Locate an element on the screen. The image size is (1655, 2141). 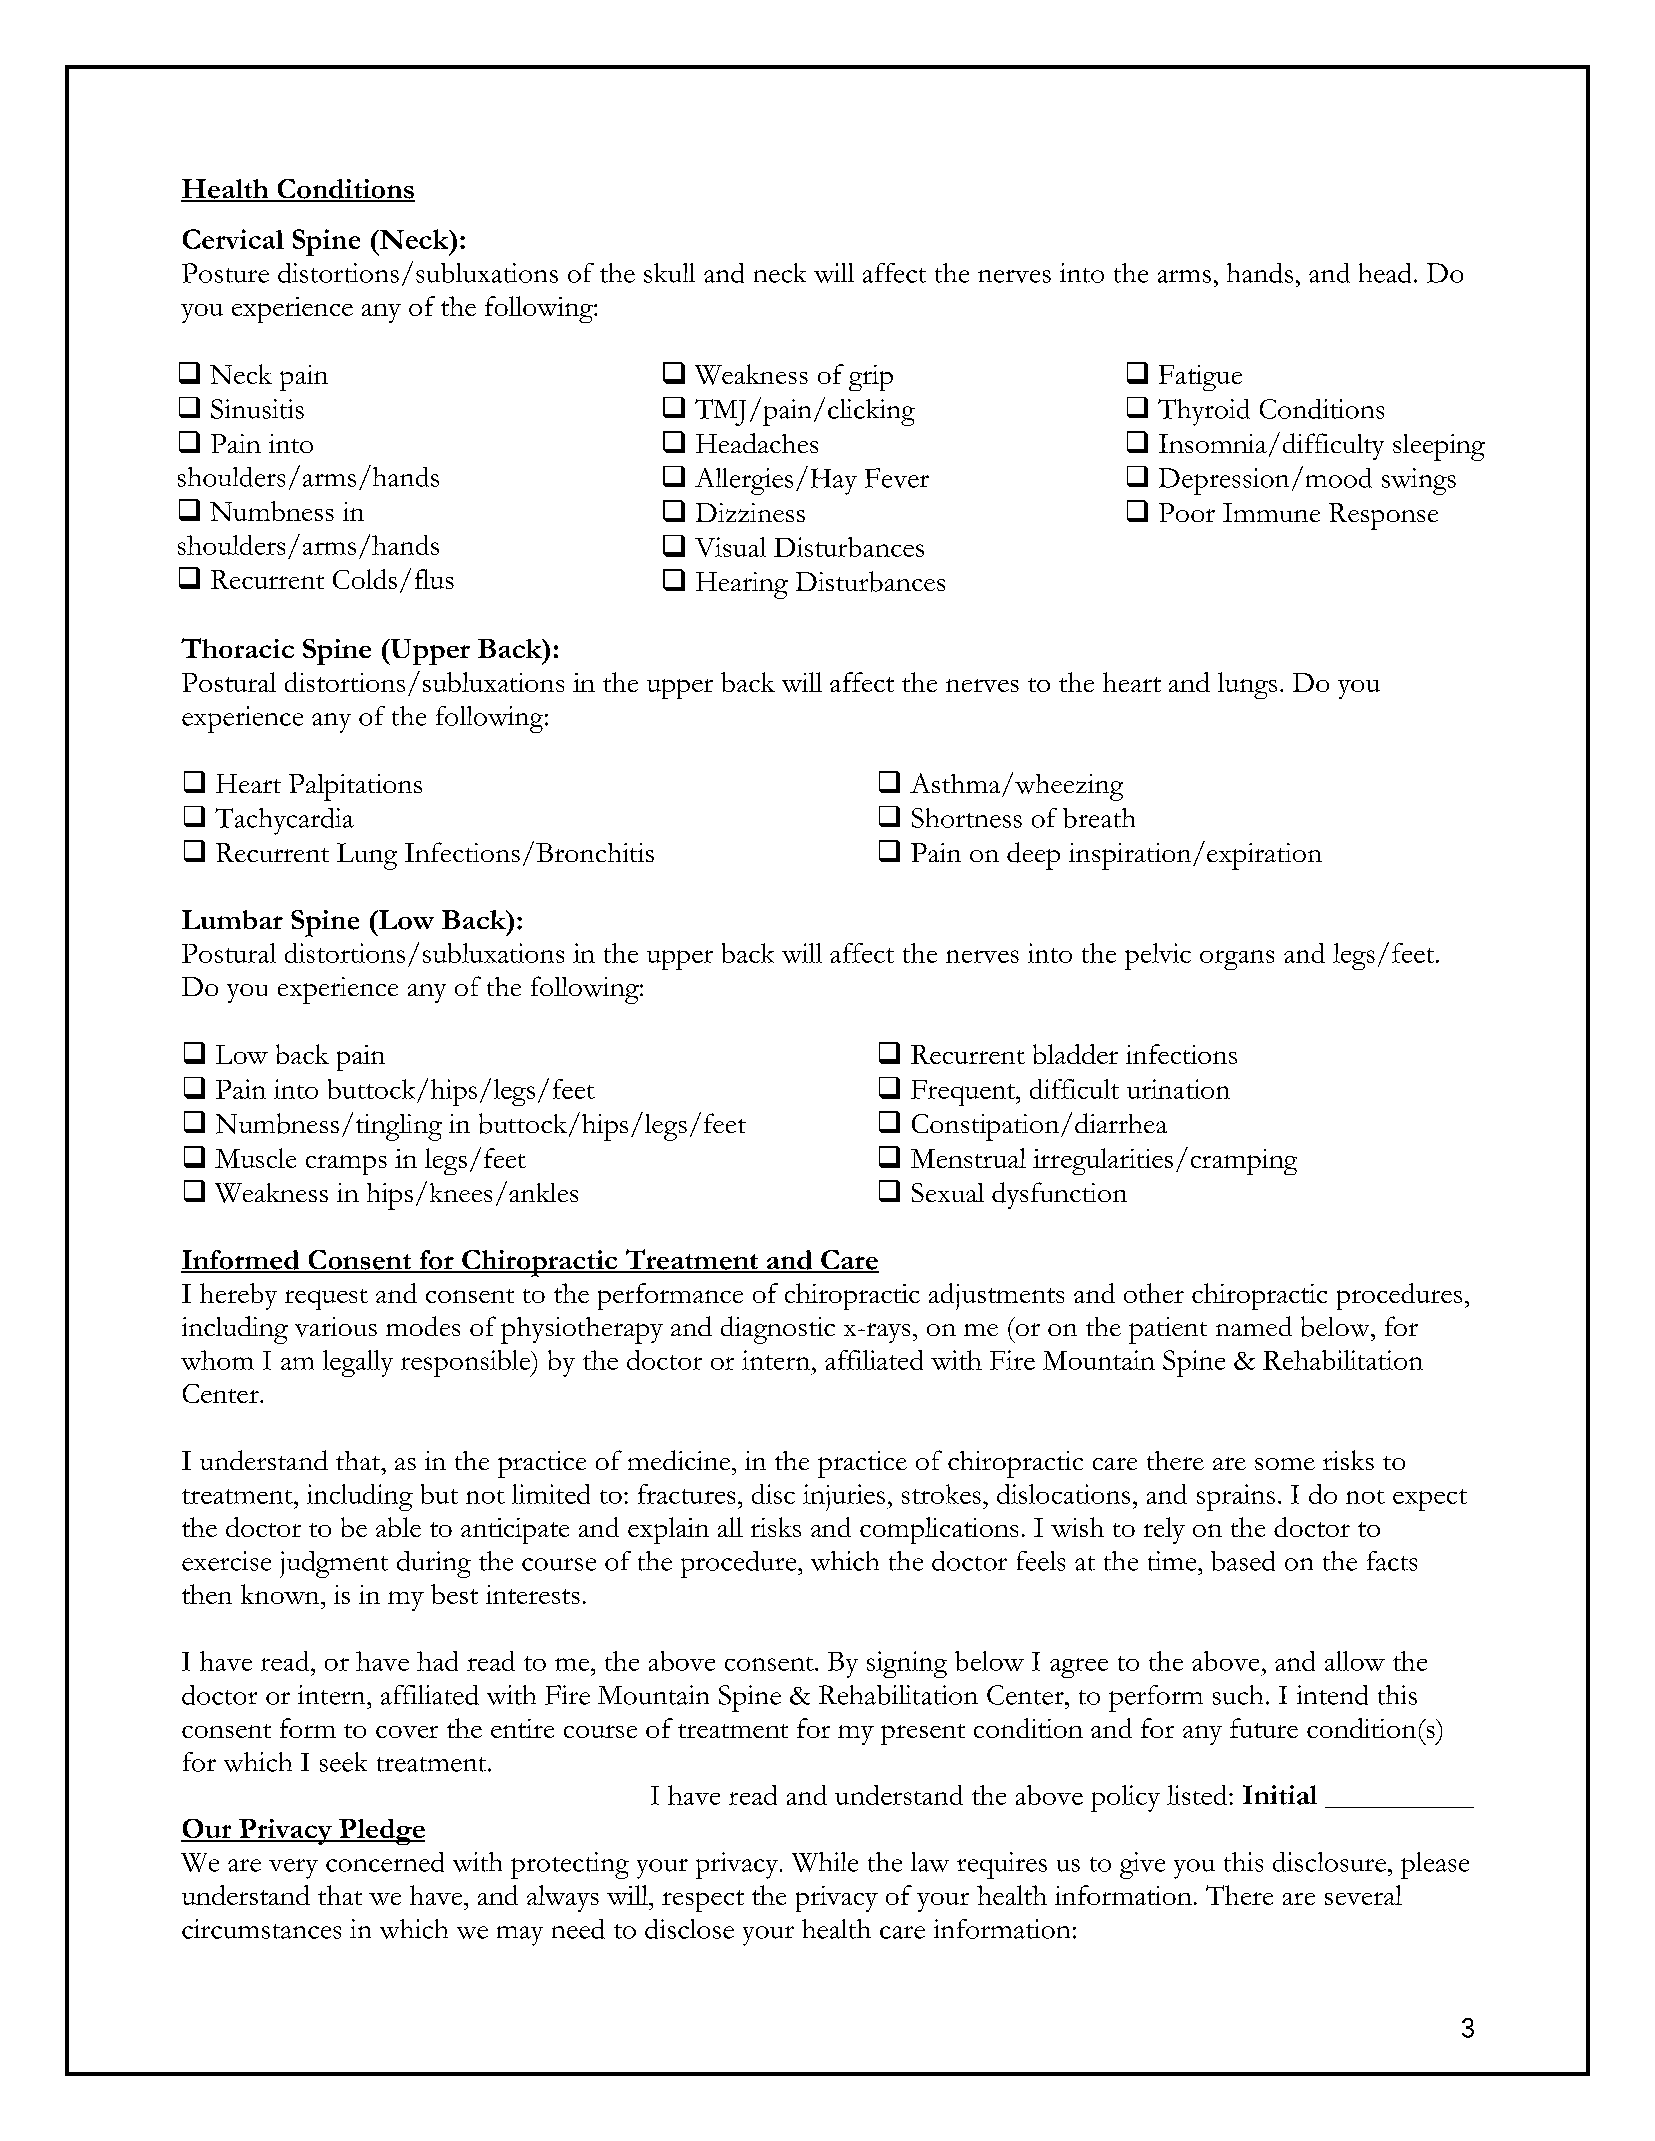
grip is located at coordinates (871, 378).
